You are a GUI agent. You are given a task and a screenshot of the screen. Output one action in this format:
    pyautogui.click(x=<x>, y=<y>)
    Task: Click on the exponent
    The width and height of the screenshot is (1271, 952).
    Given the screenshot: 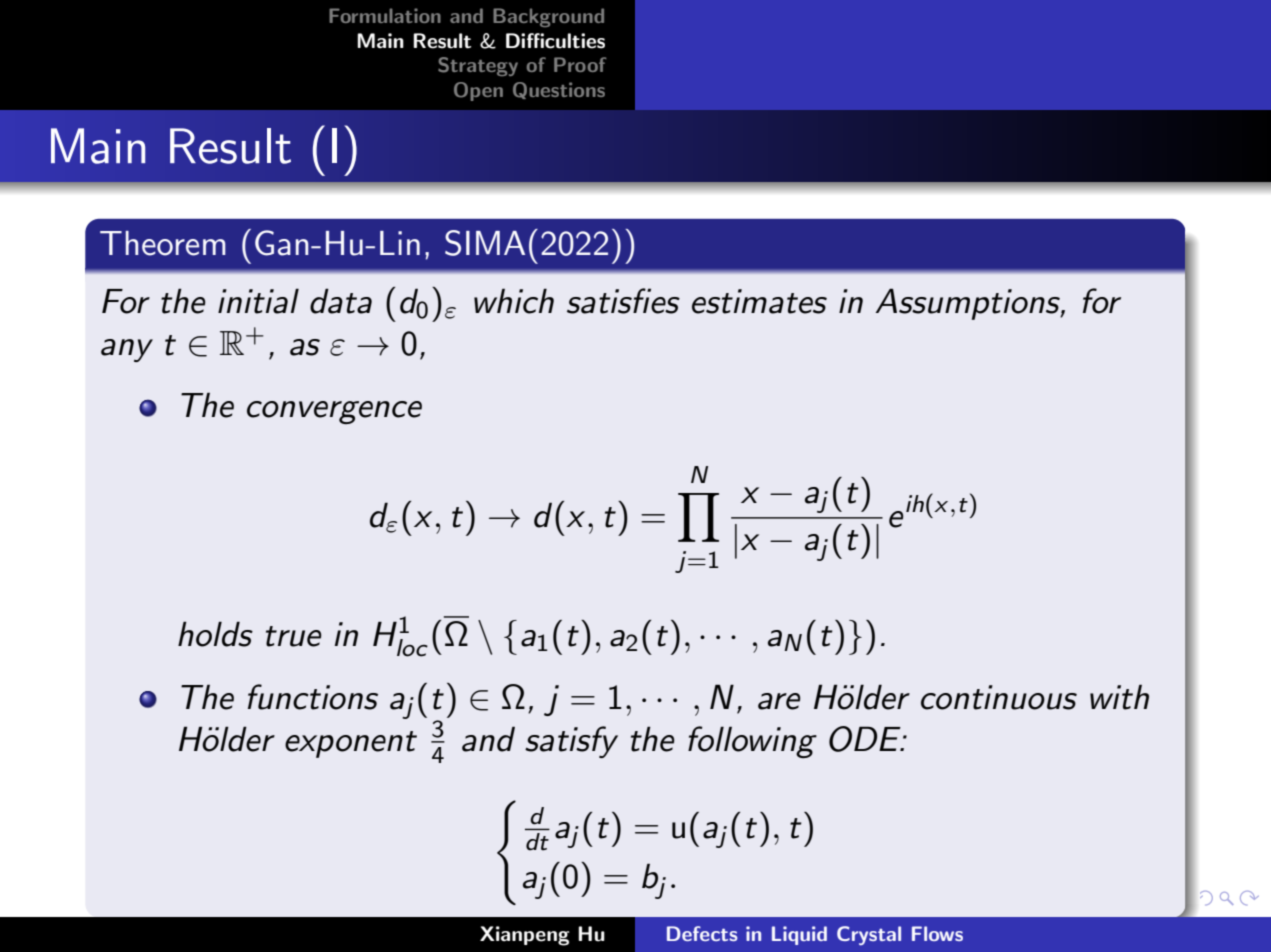 What is the action you would take?
    pyautogui.click(x=351, y=744)
